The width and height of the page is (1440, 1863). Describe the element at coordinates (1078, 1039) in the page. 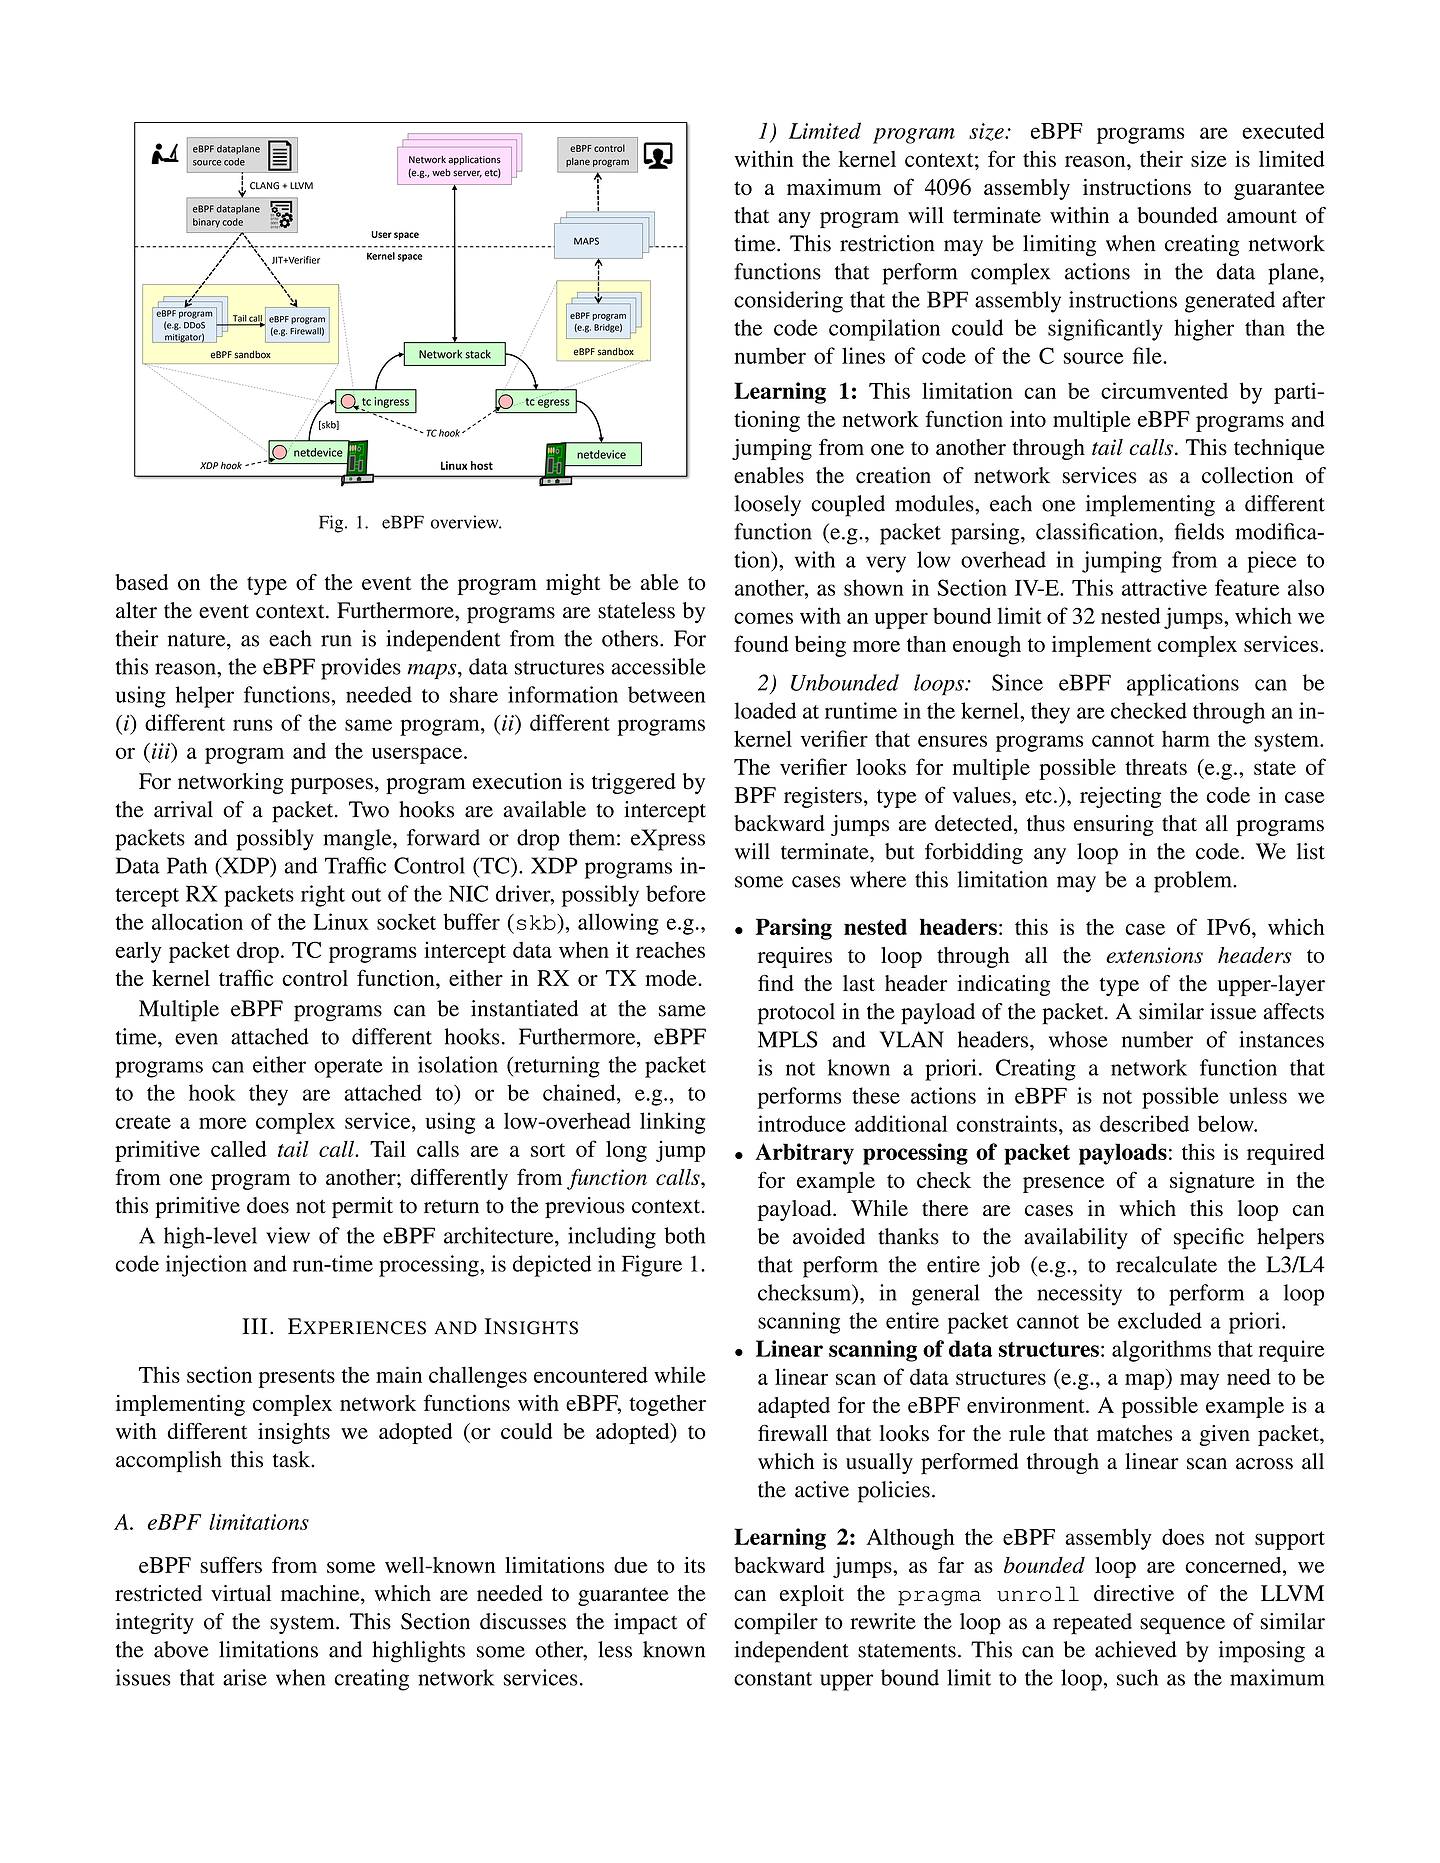

I see `whose` at that location.
